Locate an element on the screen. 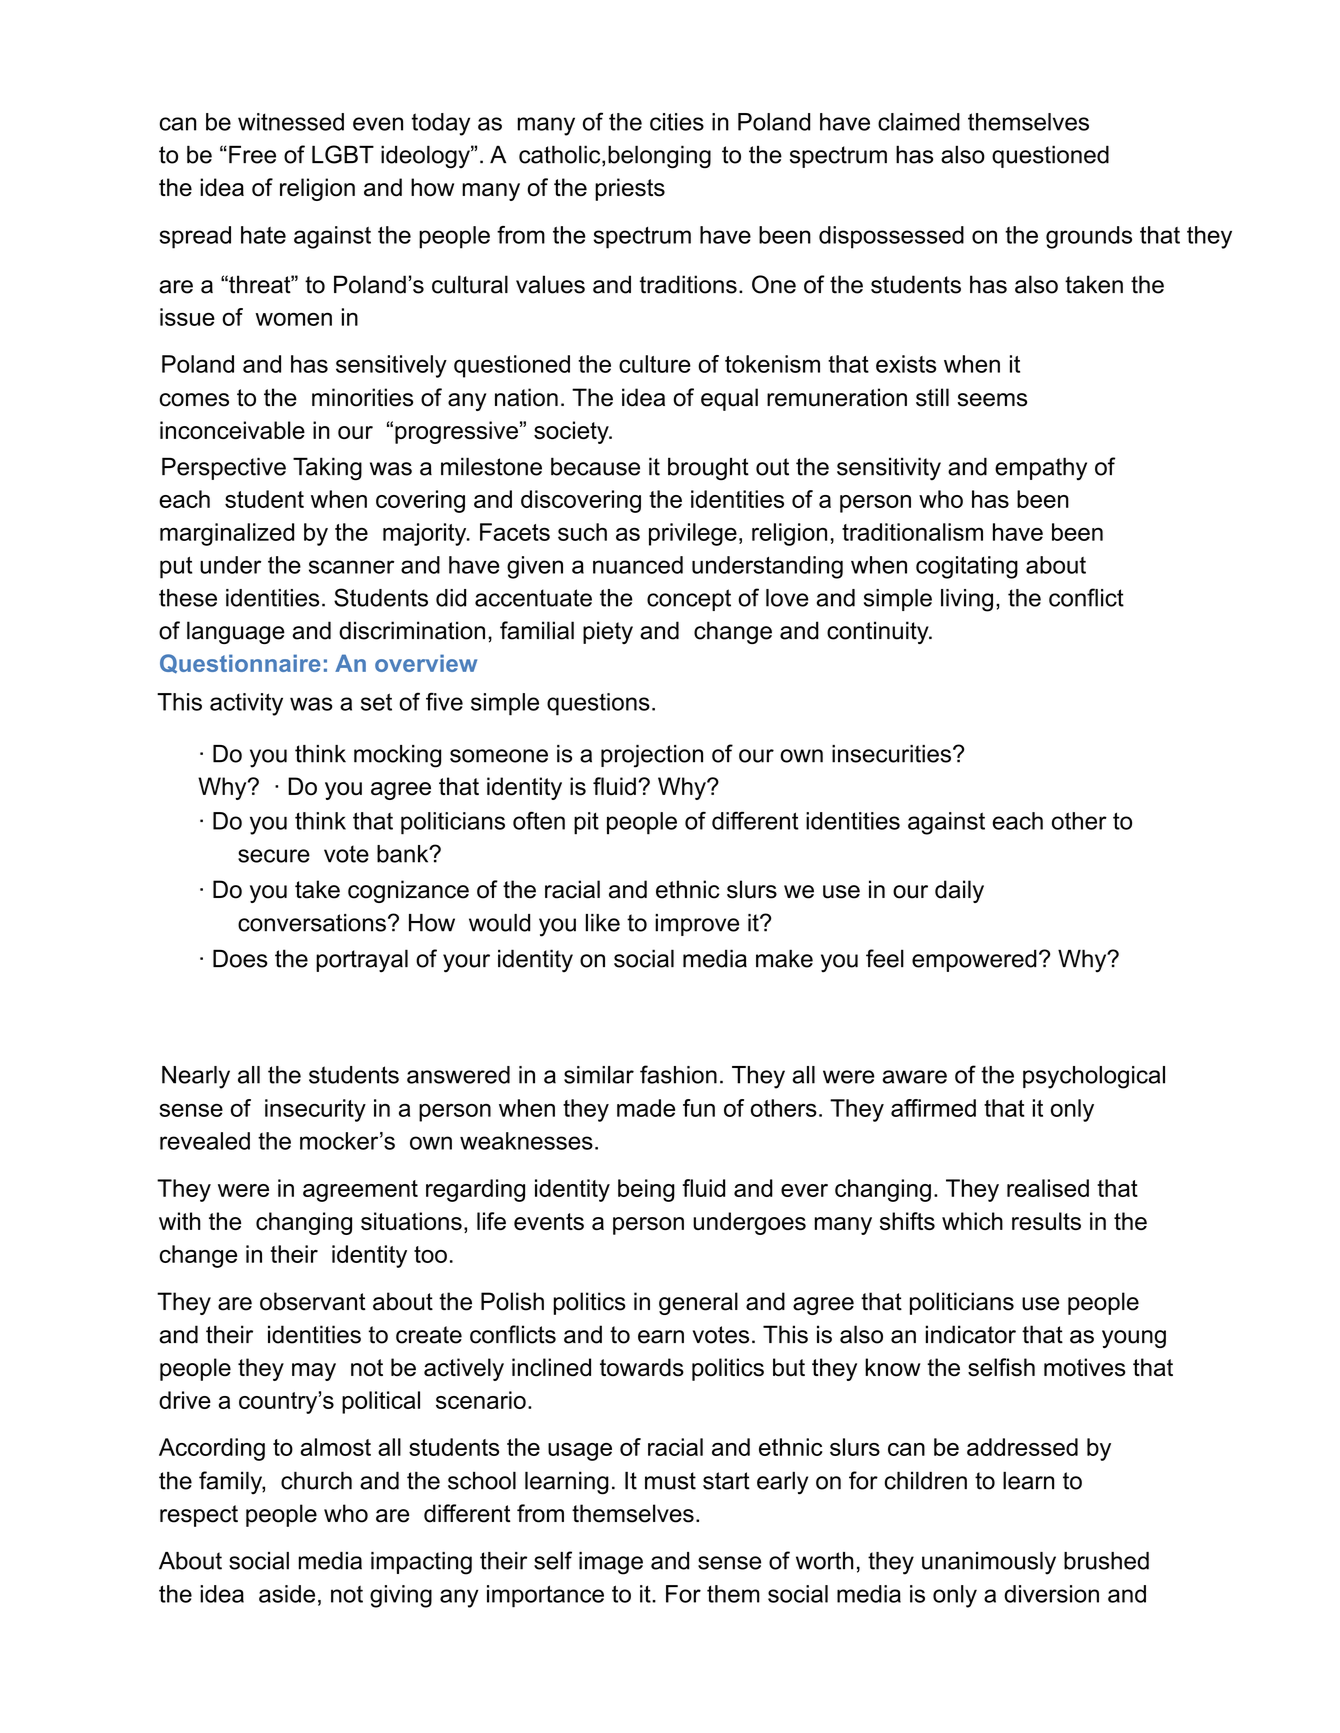  general is located at coordinates (698, 1303).
